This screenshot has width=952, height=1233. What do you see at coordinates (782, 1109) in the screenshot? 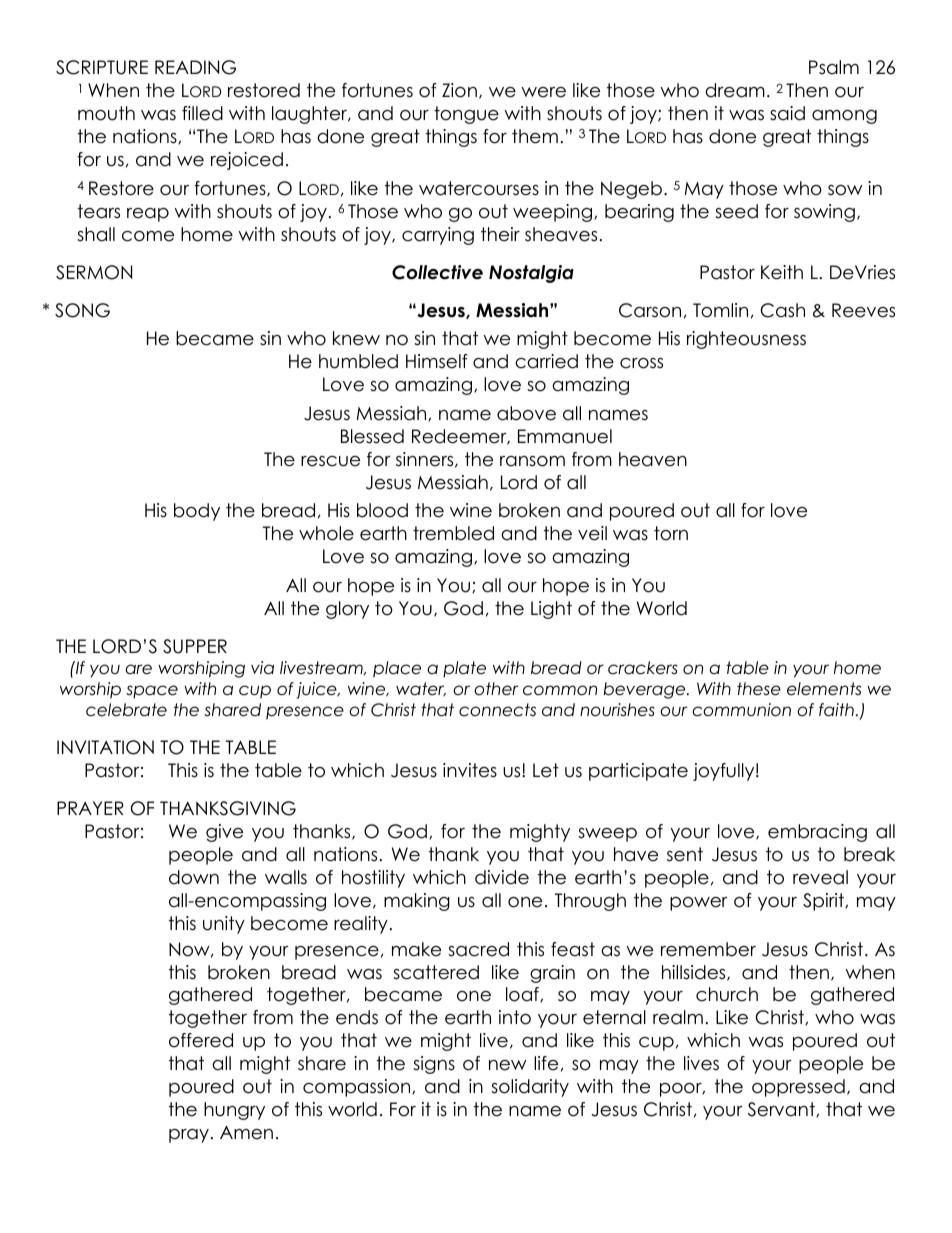
I see `Servant` at bounding box center [782, 1109].
